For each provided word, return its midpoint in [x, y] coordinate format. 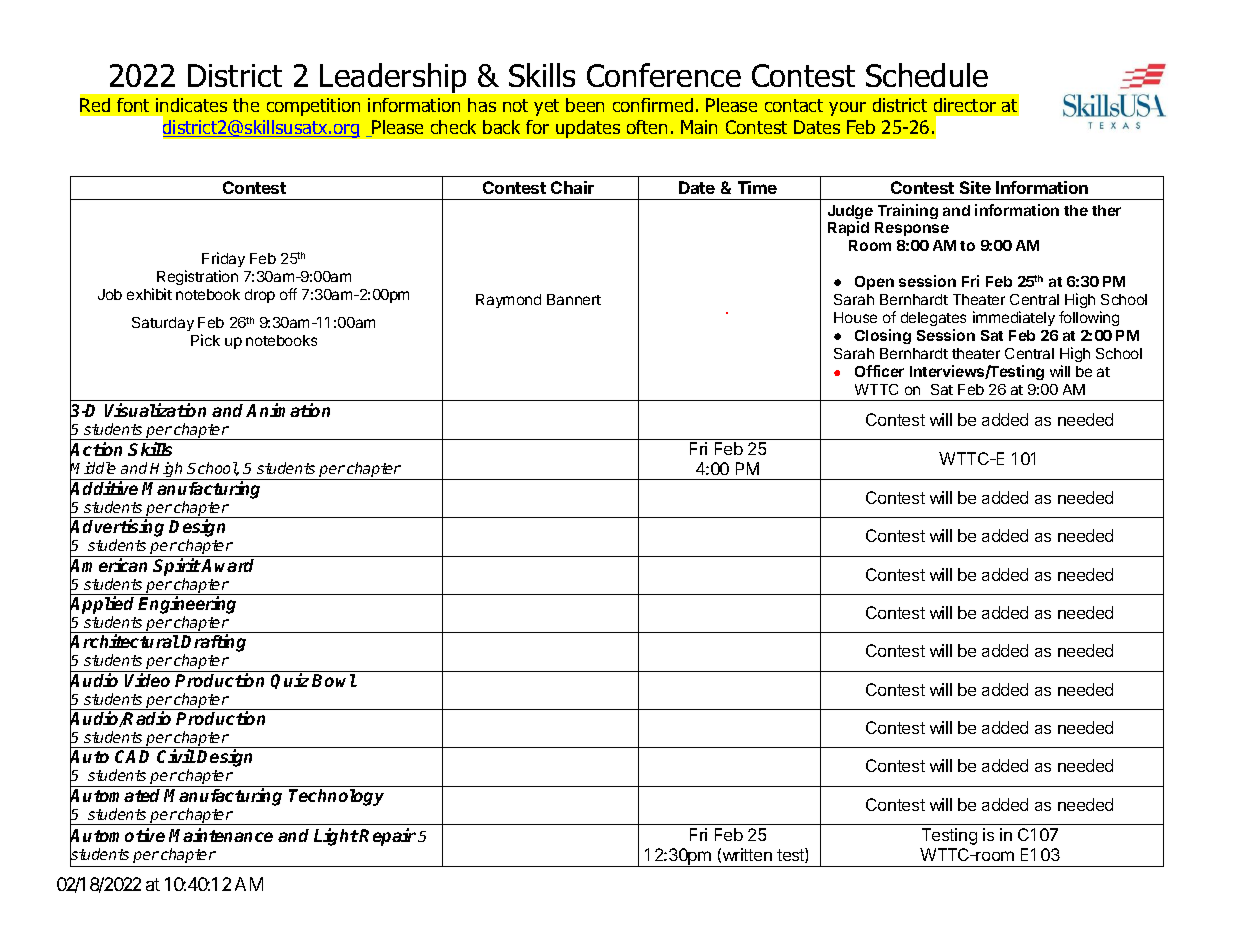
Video [147, 680]
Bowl [334, 680]
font [133, 105]
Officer [879, 371]
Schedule [927, 75]
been [585, 105]
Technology [336, 797]
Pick [205, 340]
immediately [1014, 318]
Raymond [508, 301]
